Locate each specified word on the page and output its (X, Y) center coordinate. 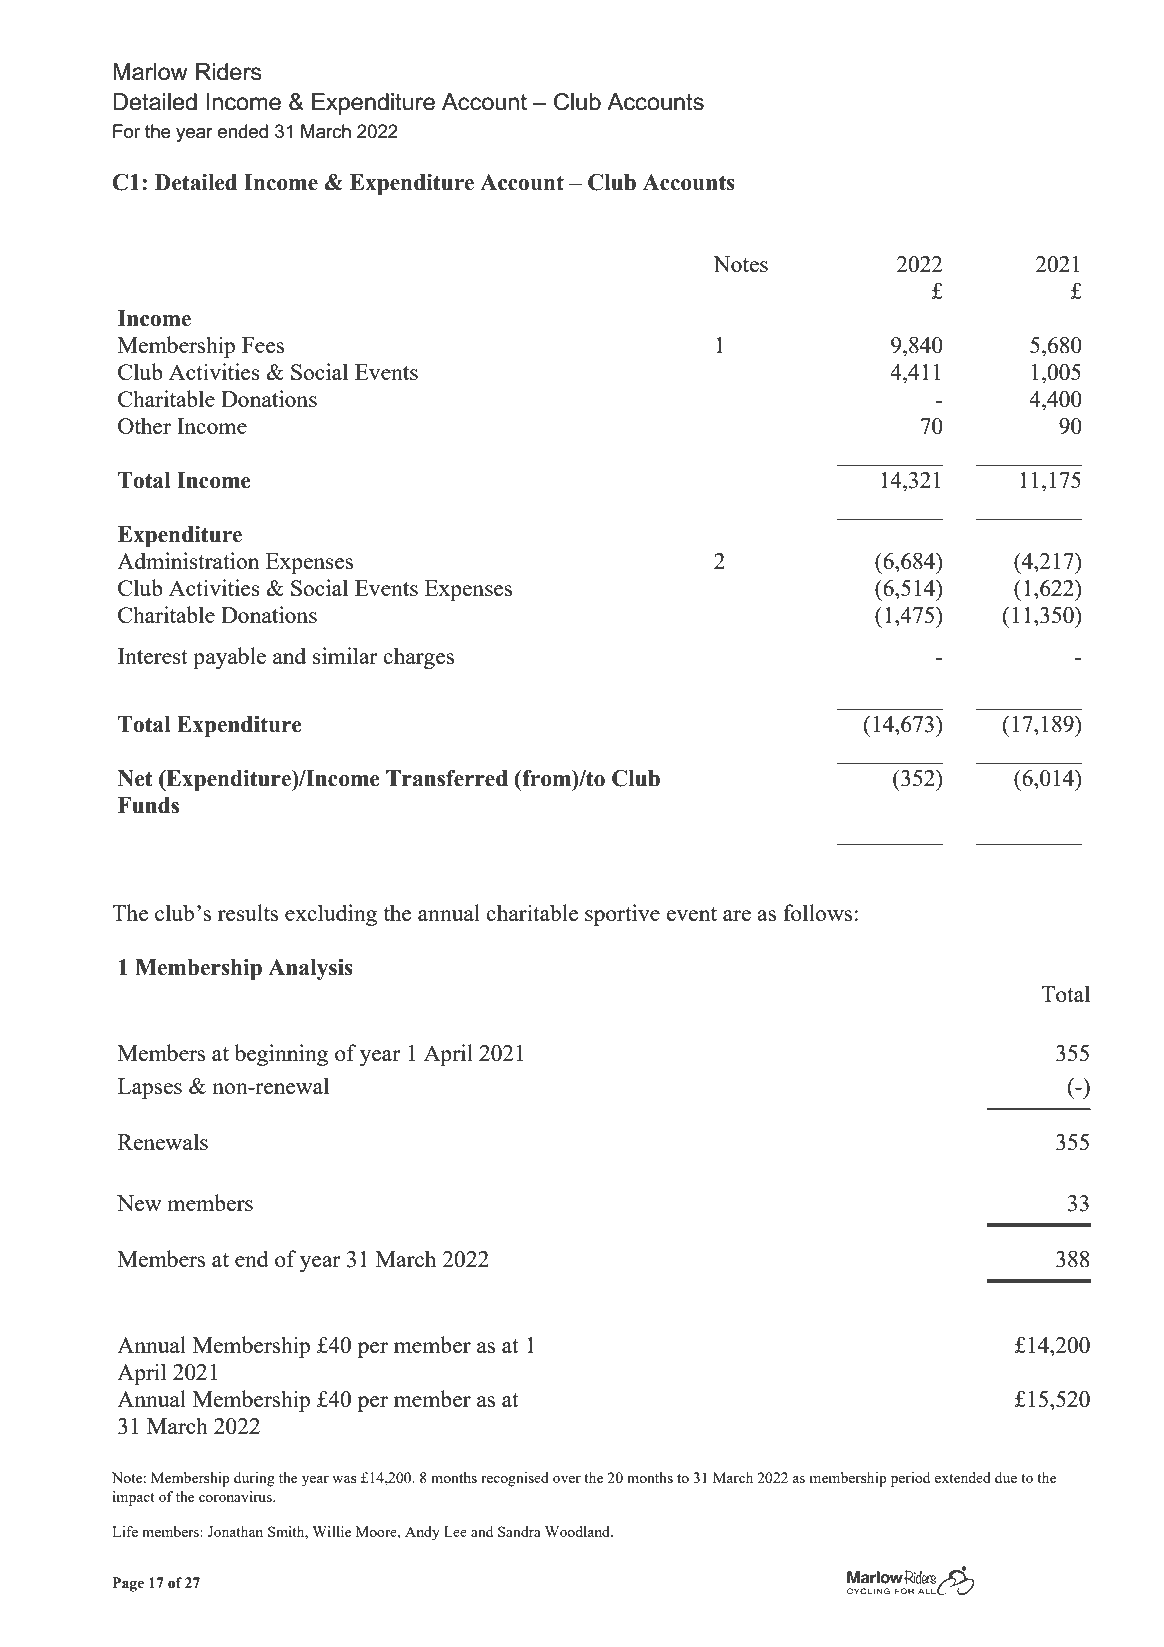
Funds (148, 805)
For (126, 131)
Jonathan (235, 1531)
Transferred (447, 778)
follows (817, 912)
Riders (229, 72)
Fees (263, 345)
